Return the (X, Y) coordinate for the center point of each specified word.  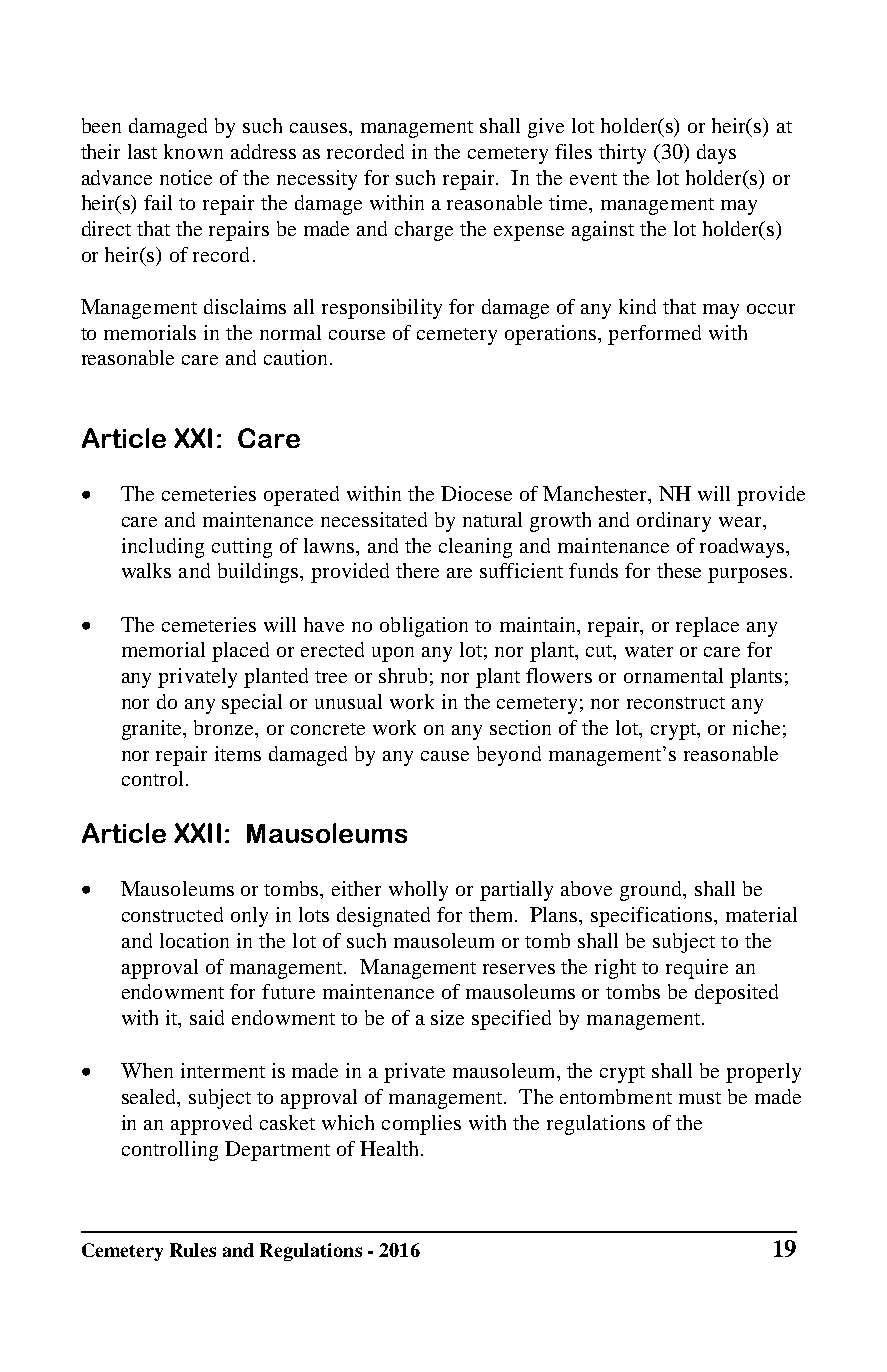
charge (424, 231)
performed (654, 335)
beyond (509, 756)
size (447, 1017)
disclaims (245, 306)
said (207, 1017)
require (697, 969)
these (679, 570)
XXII (197, 833)
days (716, 154)
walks (146, 570)
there (417, 570)
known (193, 151)
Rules (193, 1250)
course (357, 335)
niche (756, 727)
